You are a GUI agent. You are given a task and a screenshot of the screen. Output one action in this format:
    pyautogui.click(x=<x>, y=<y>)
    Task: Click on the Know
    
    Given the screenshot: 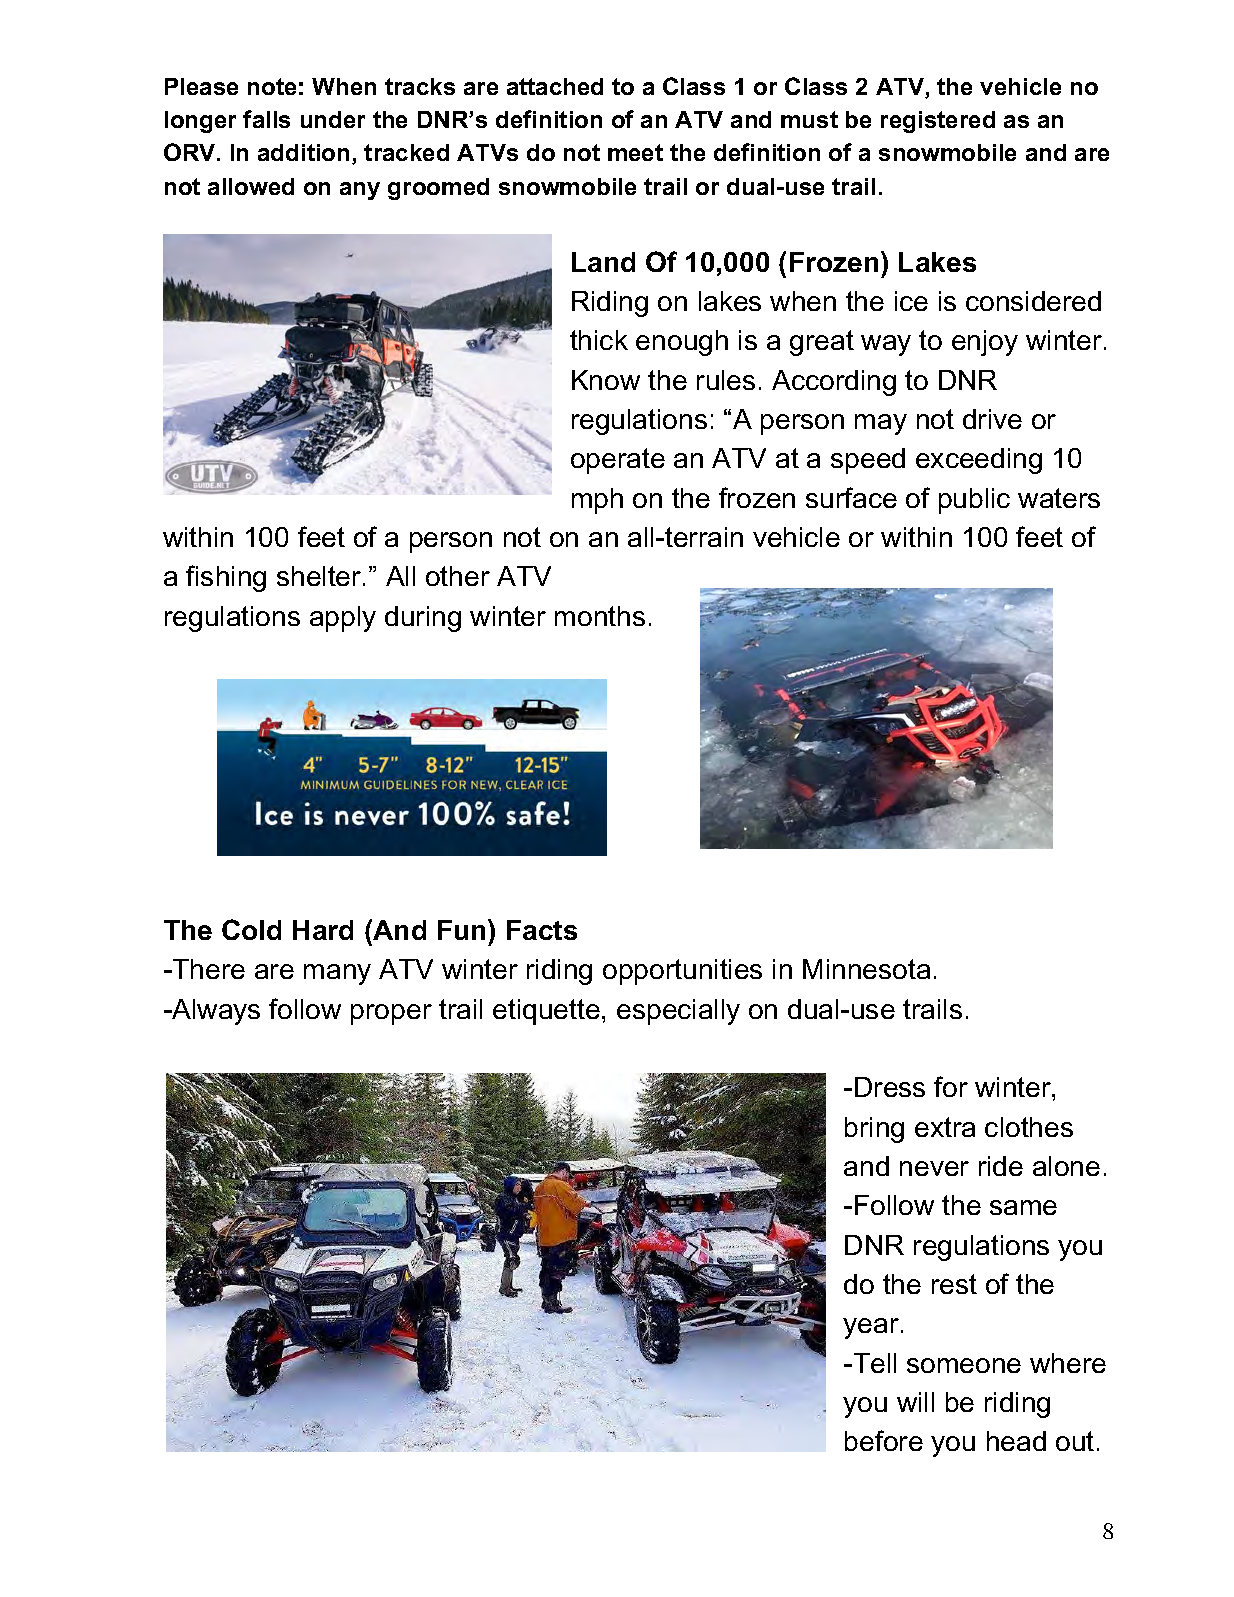 What is the action you would take?
    pyautogui.click(x=606, y=380)
